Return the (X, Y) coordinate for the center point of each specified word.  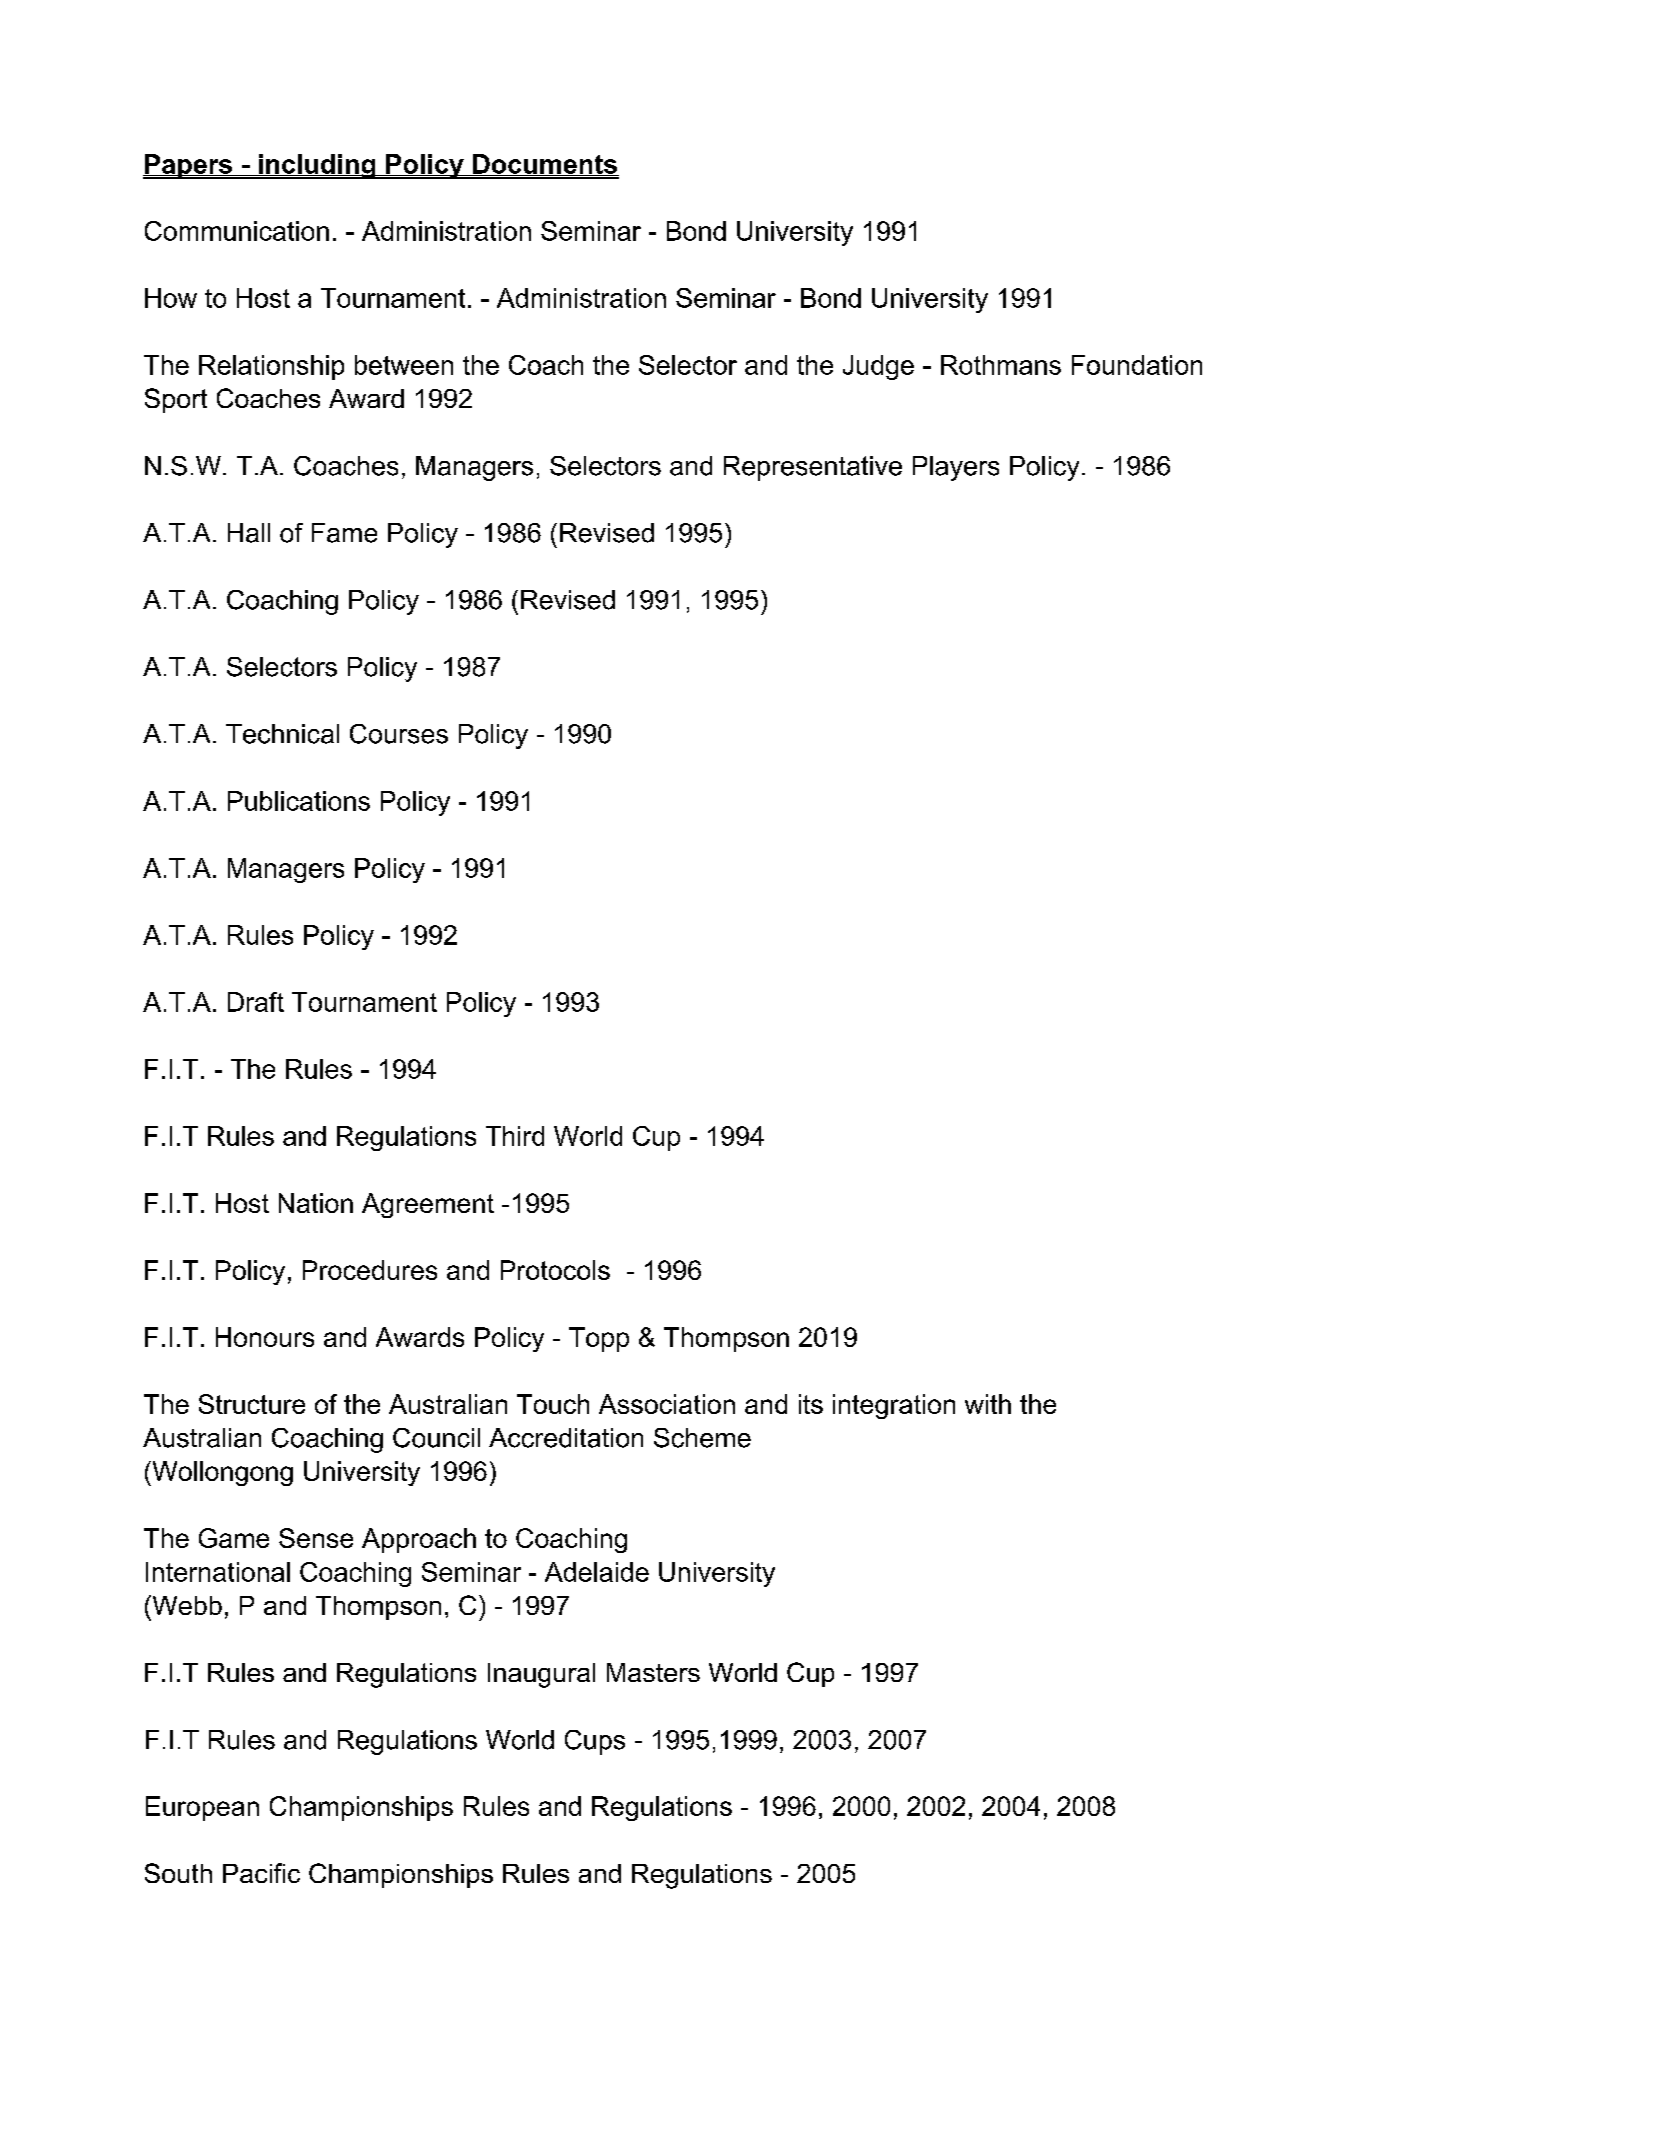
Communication (237, 231)
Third (515, 1136)
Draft (256, 1002)
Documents (545, 165)
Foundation (1137, 365)
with (988, 1404)
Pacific (261, 1873)
